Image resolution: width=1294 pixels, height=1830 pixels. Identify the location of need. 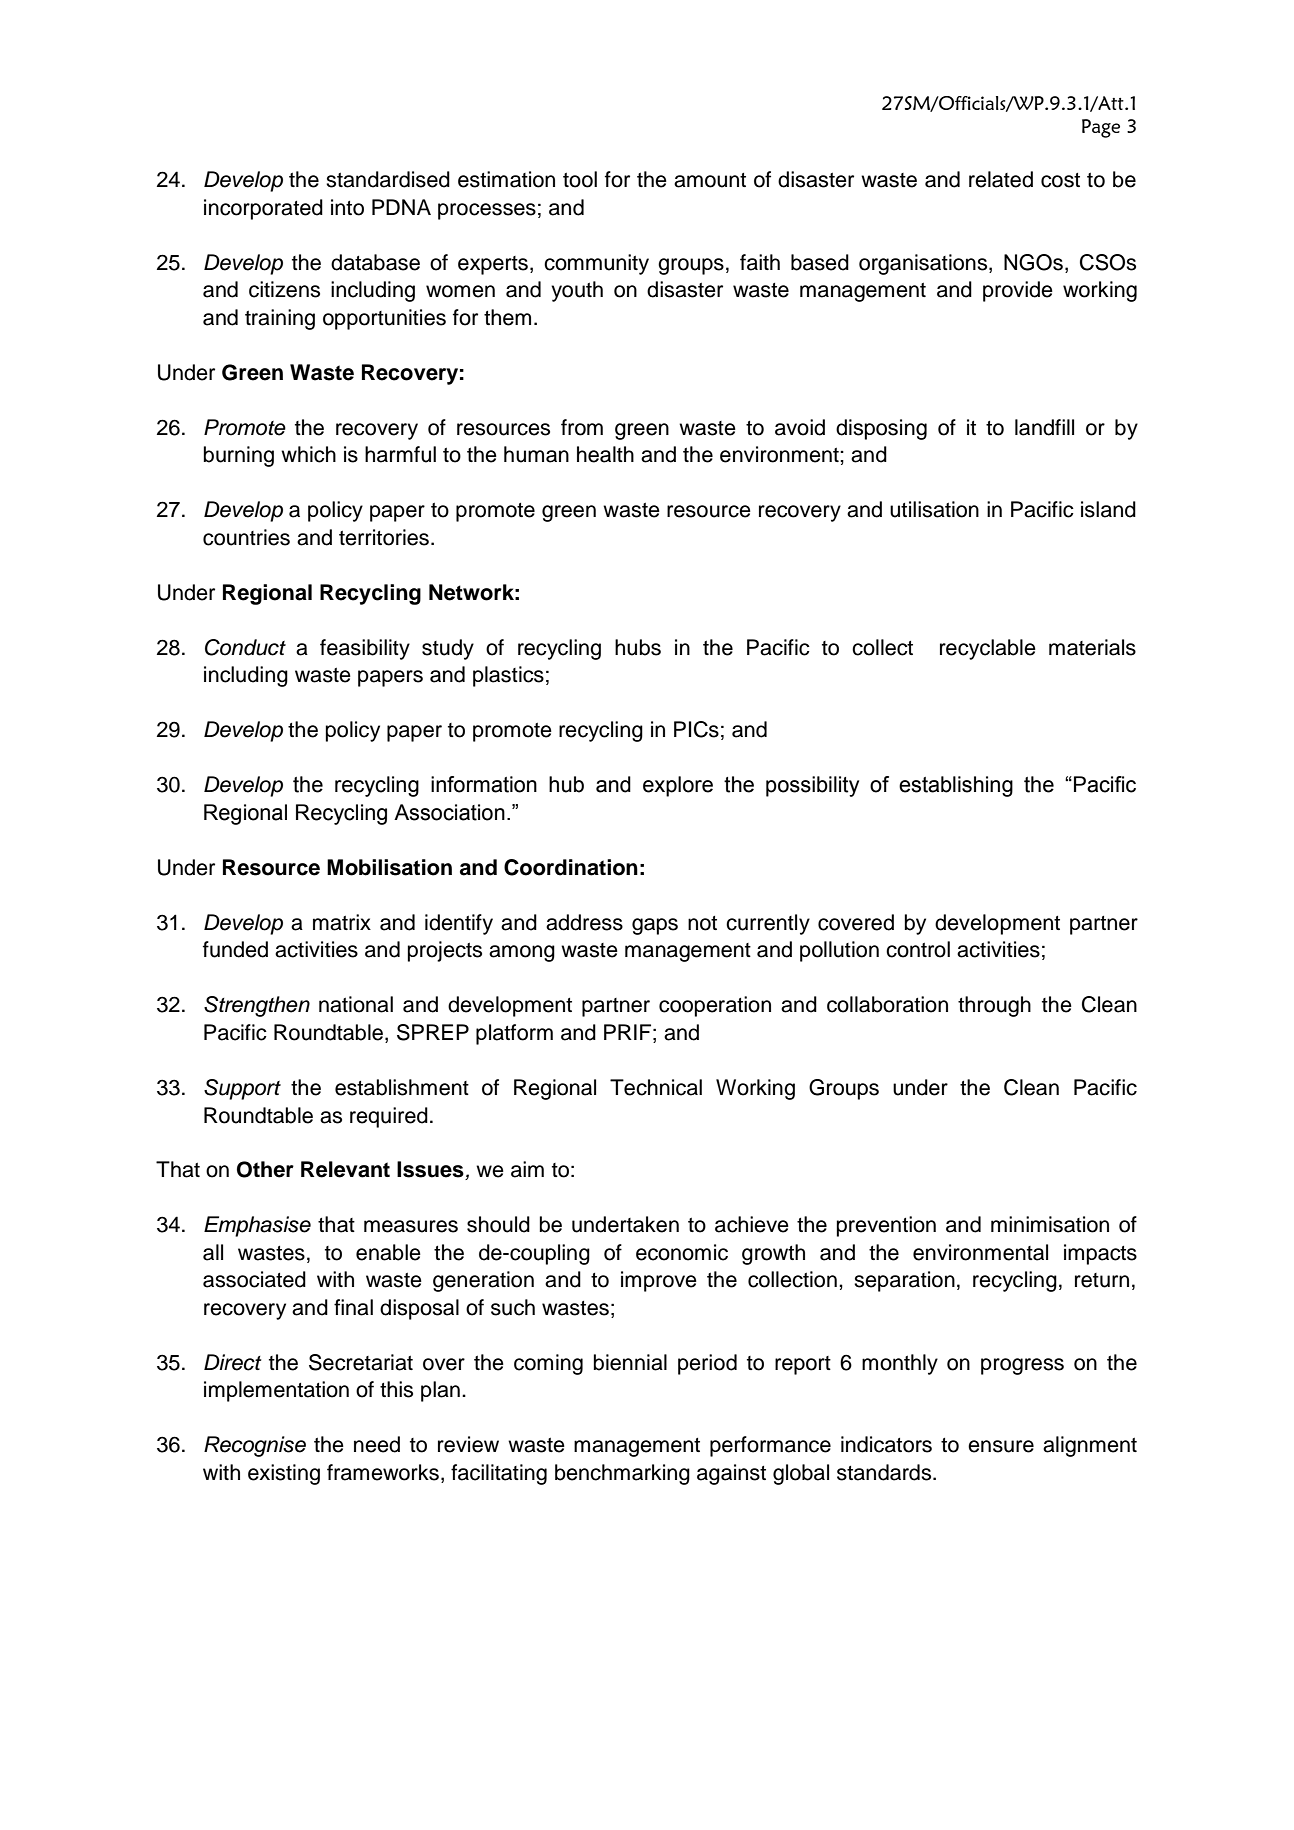
(377, 1444).
